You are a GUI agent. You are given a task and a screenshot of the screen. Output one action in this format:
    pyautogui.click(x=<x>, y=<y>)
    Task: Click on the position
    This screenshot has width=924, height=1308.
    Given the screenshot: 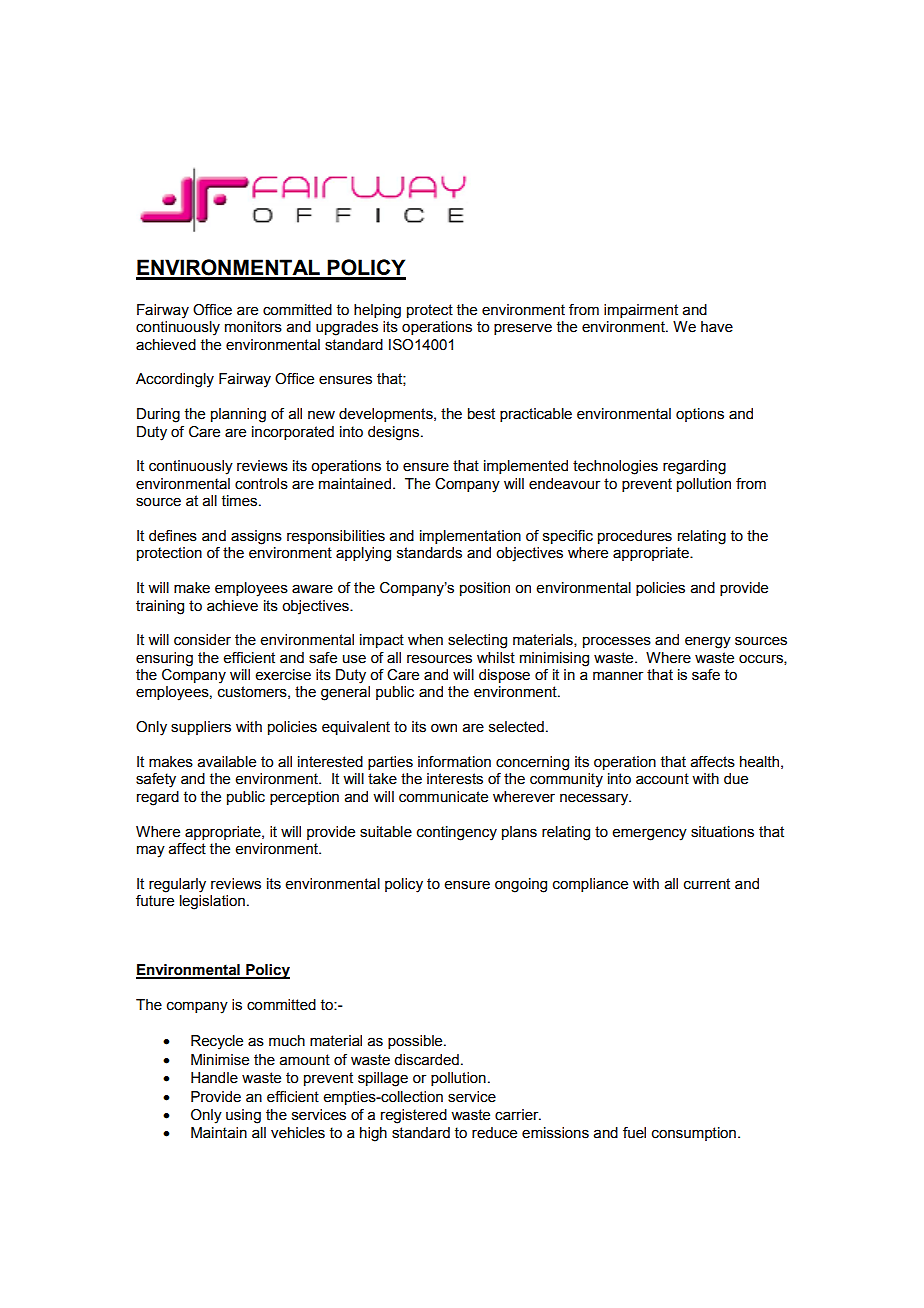 What is the action you would take?
    pyautogui.click(x=485, y=589)
